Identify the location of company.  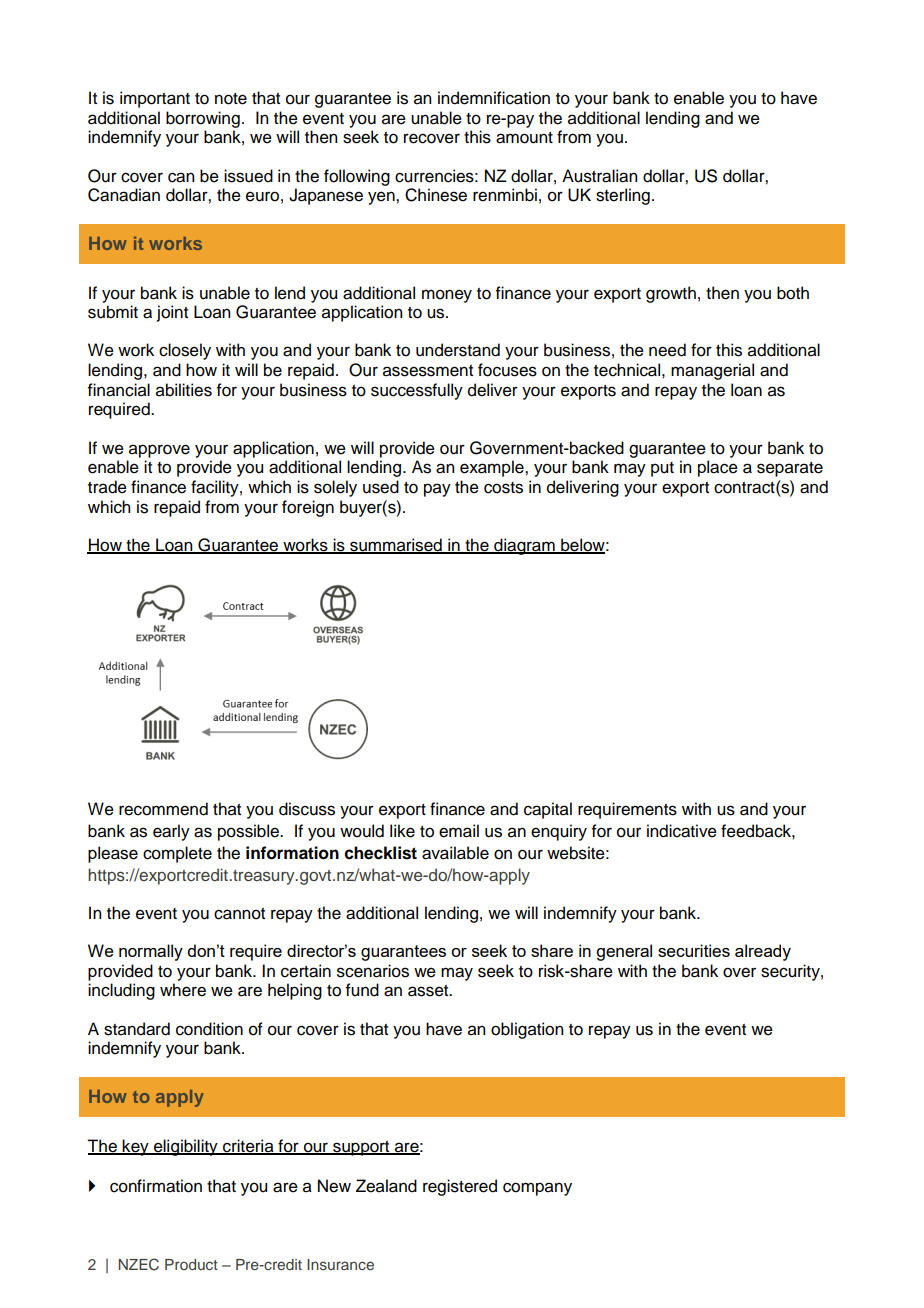
(537, 1189).
